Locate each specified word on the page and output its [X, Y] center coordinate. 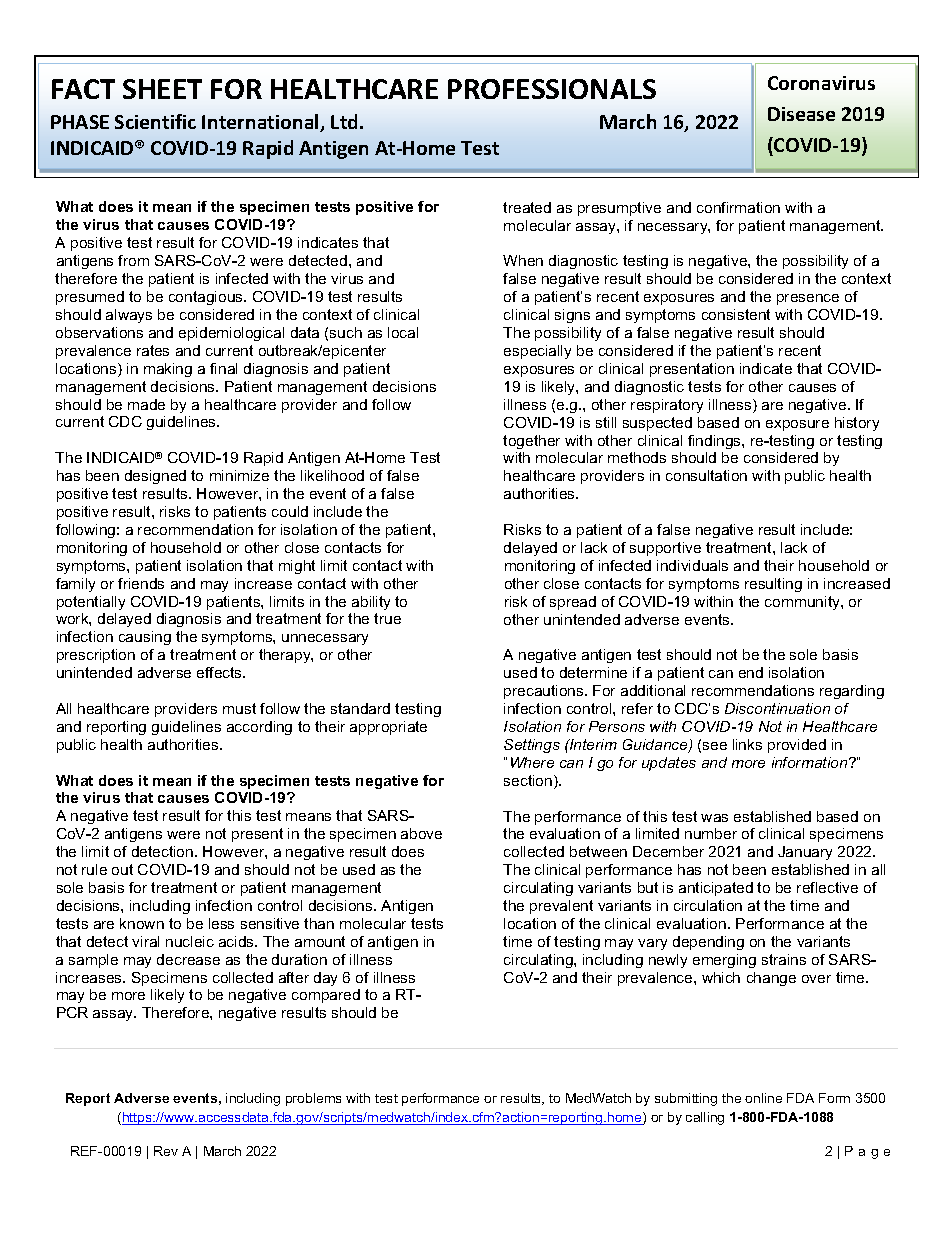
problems [313, 1099]
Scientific [155, 121]
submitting [686, 1099]
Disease [801, 114]
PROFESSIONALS [552, 89]
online [763, 1098]
